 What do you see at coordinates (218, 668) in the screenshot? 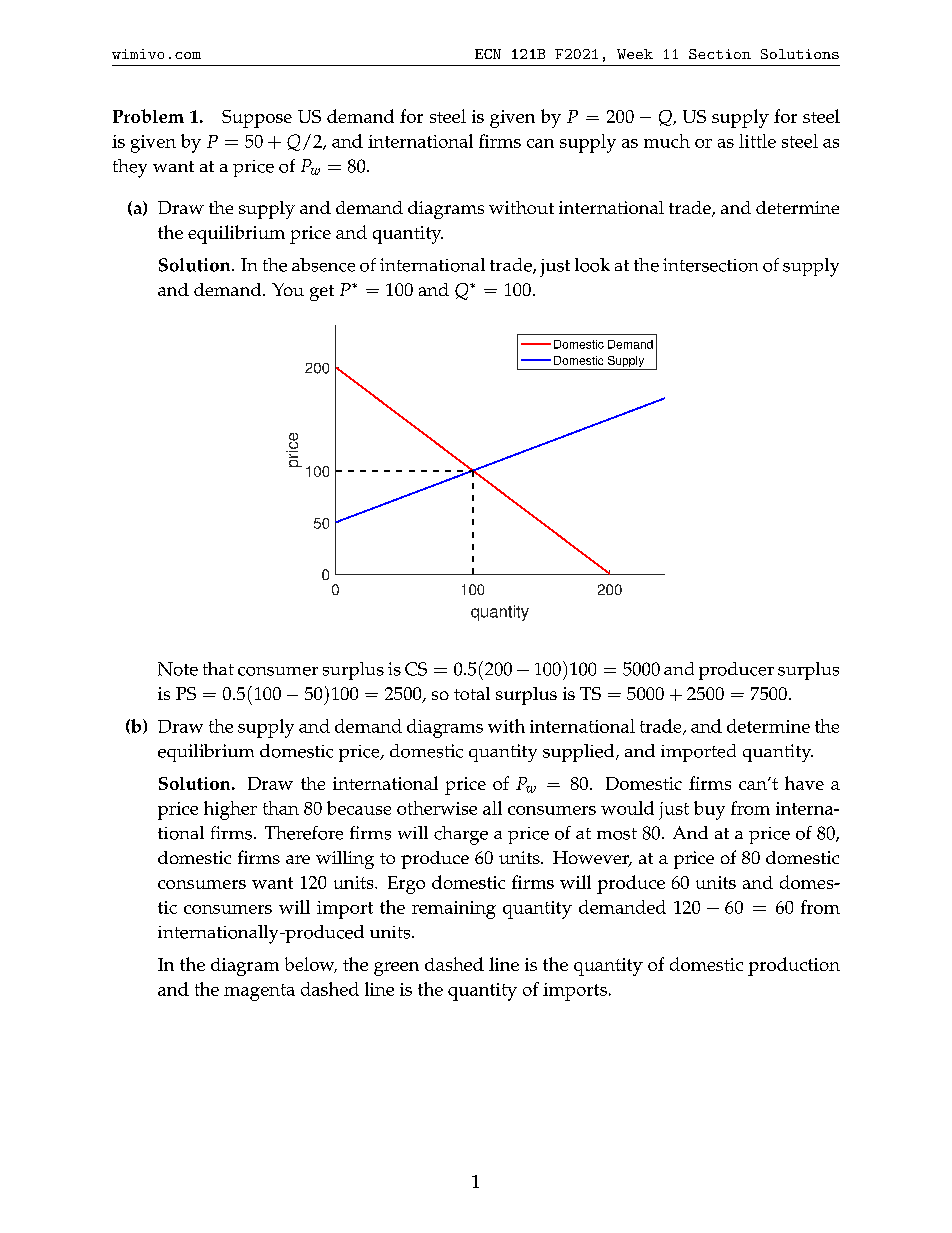
I see `that` at bounding box center [218, 668].
